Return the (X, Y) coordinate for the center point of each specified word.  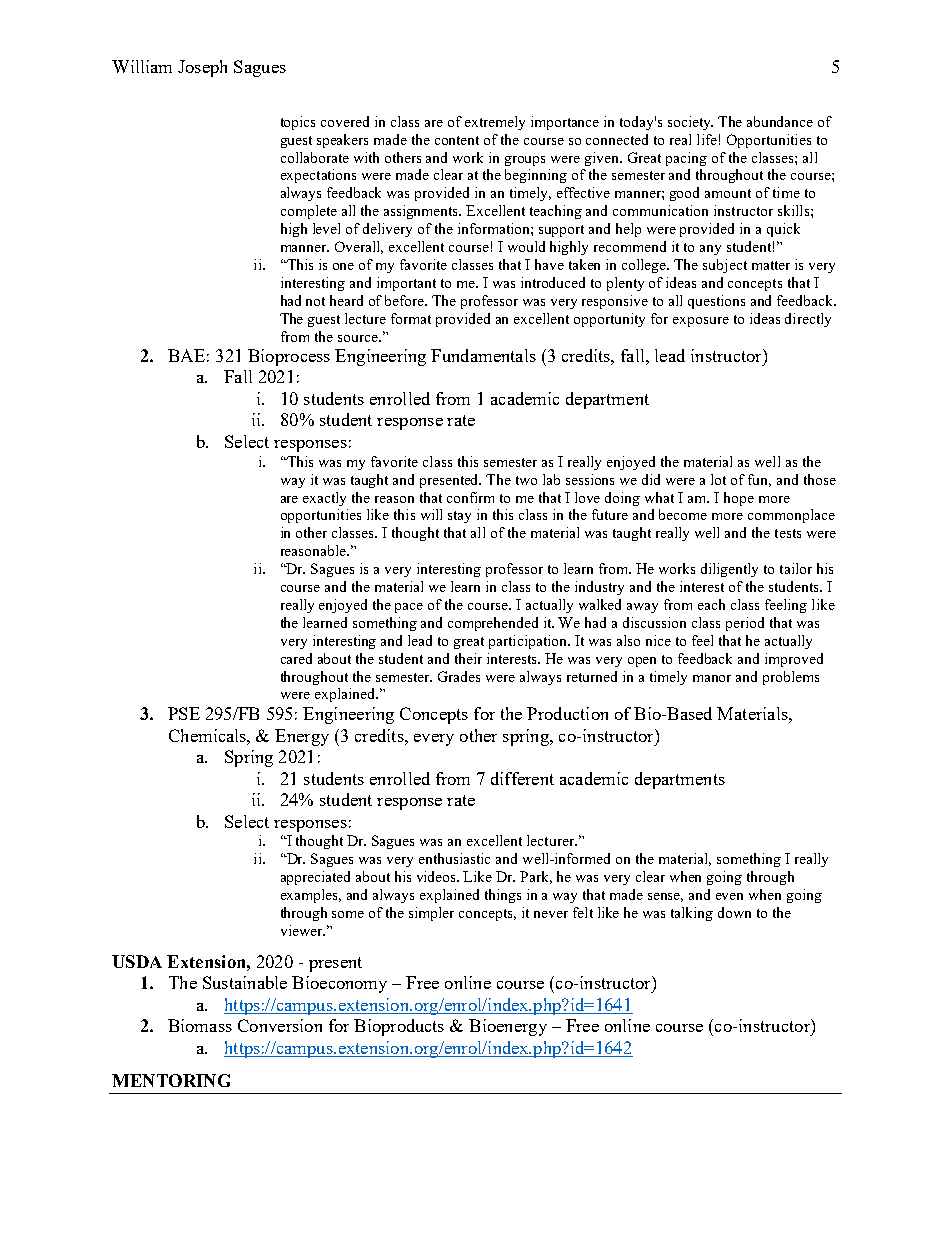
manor (712, 678)
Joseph (202, 68)
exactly (324, 499)
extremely (495, 123)
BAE (186, 355)
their (468, 658)
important (406, 284)
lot (718, 479)
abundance (780, 121)
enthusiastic (454, 858)
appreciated (315, 878)
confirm (470, 497)
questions (716, 302)
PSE (184, 713)
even (729, 896)
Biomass (200, 1025)
